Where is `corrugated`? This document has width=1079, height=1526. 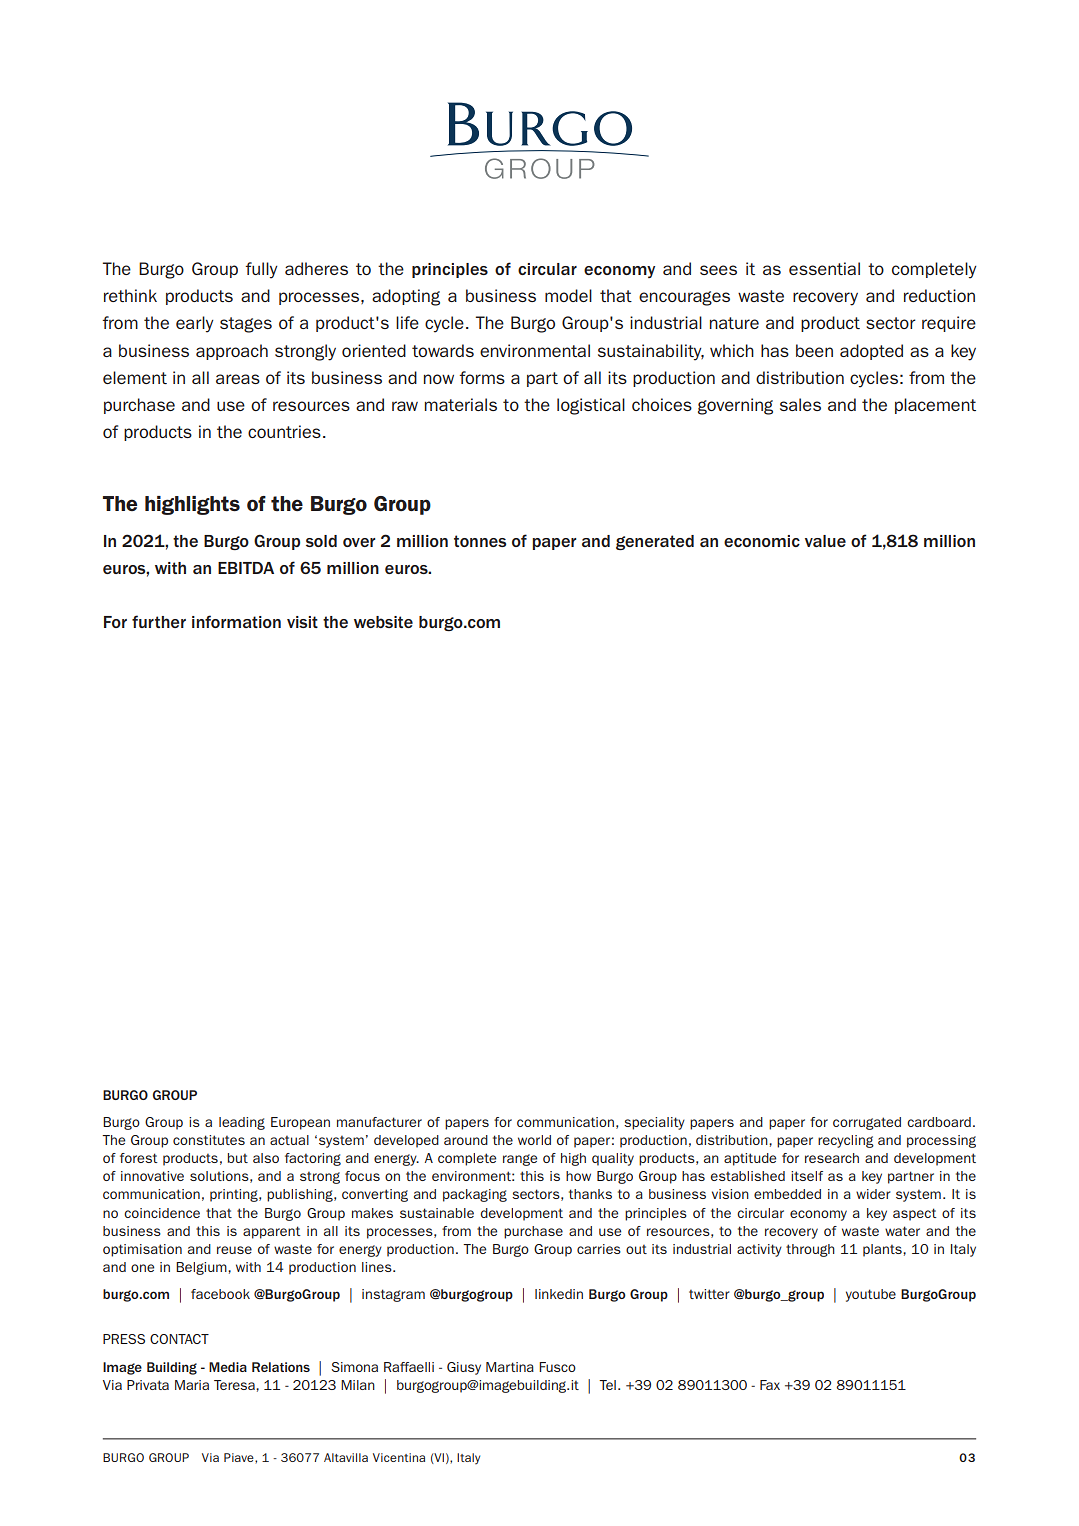 corrugated is located at coordinates (867, 1123).
